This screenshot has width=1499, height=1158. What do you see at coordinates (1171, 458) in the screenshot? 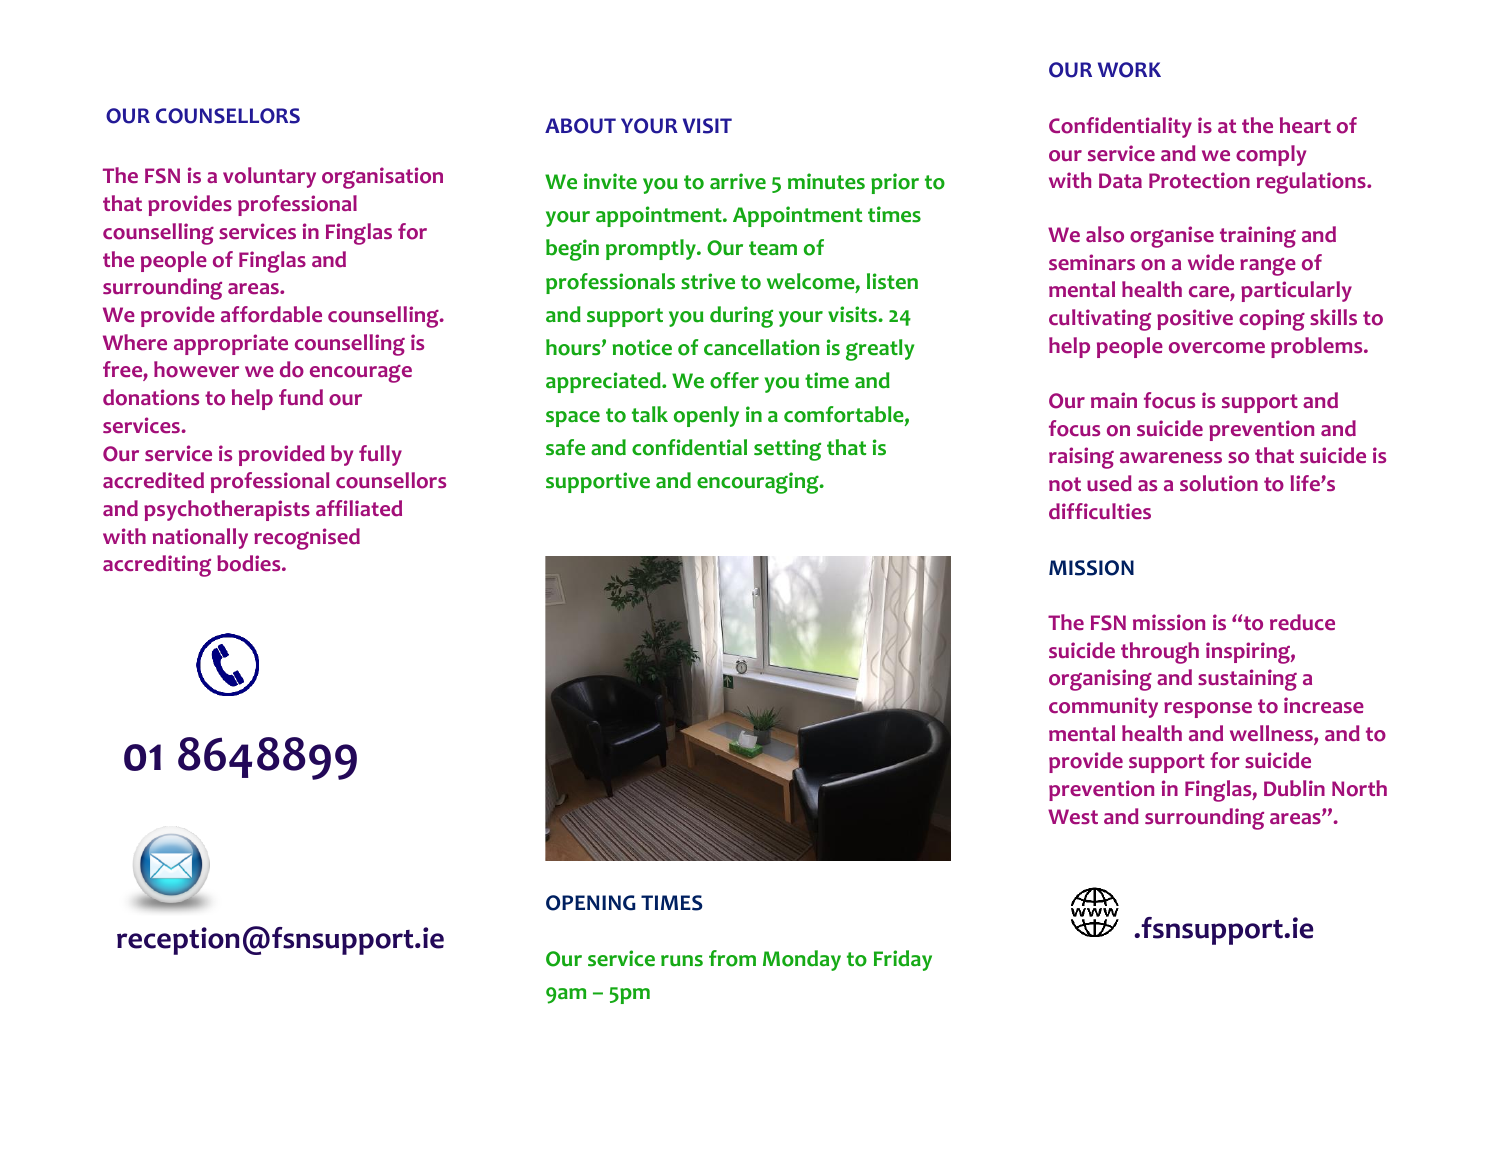
I see `awareness` at bounding box center [1171, 458].
